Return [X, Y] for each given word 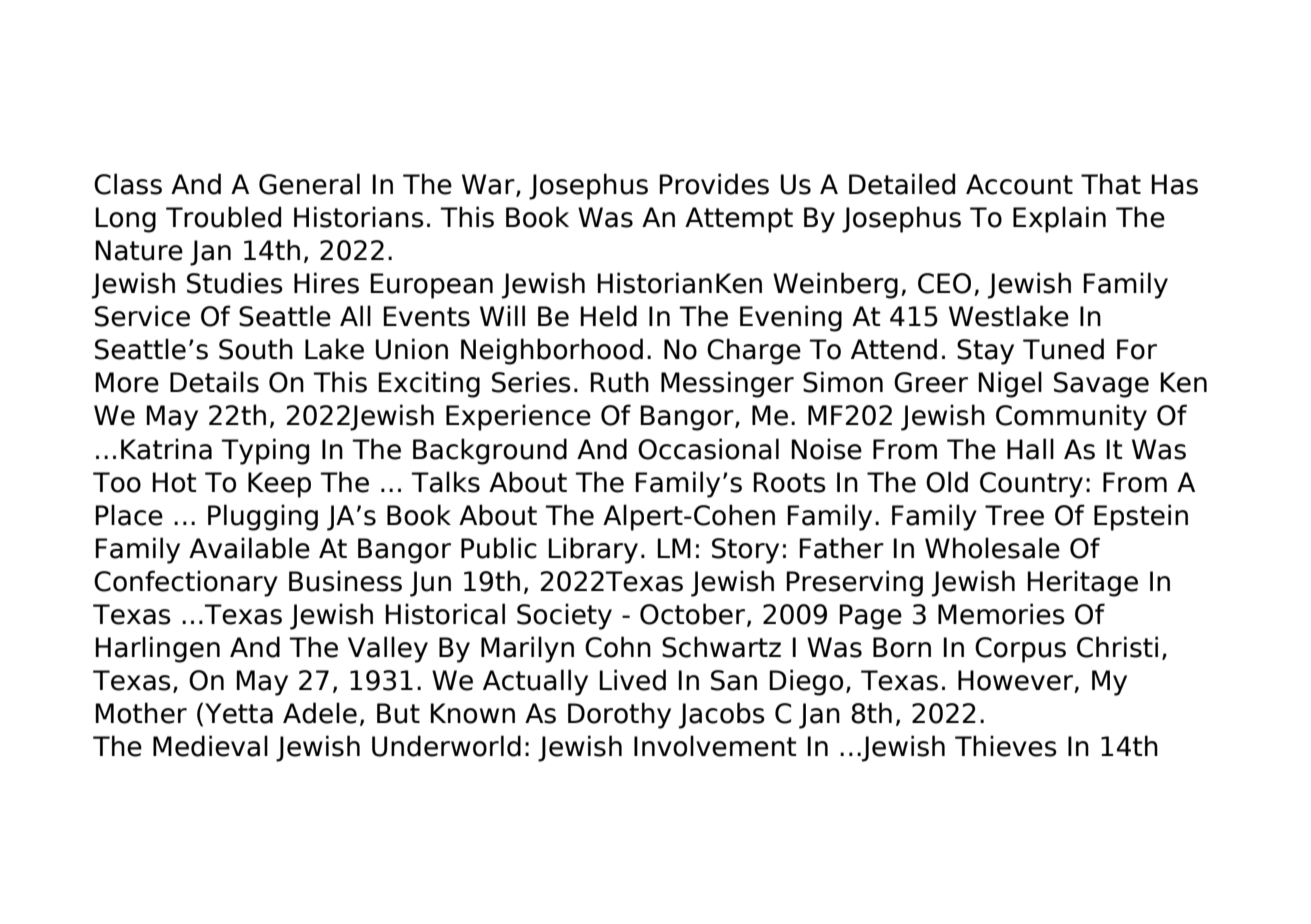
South [256, 349]
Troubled [223, 217]
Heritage [1082, 583]
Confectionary [186, 583]
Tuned [1063, 349]
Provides [714, 184]
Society [564, 616]
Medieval [210, 746]
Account [1019, 184]
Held [608, 316]
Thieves [1006, 746]
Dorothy [619, 715]
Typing [265, 451]
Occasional [708, 449]
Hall [1030, 449]
